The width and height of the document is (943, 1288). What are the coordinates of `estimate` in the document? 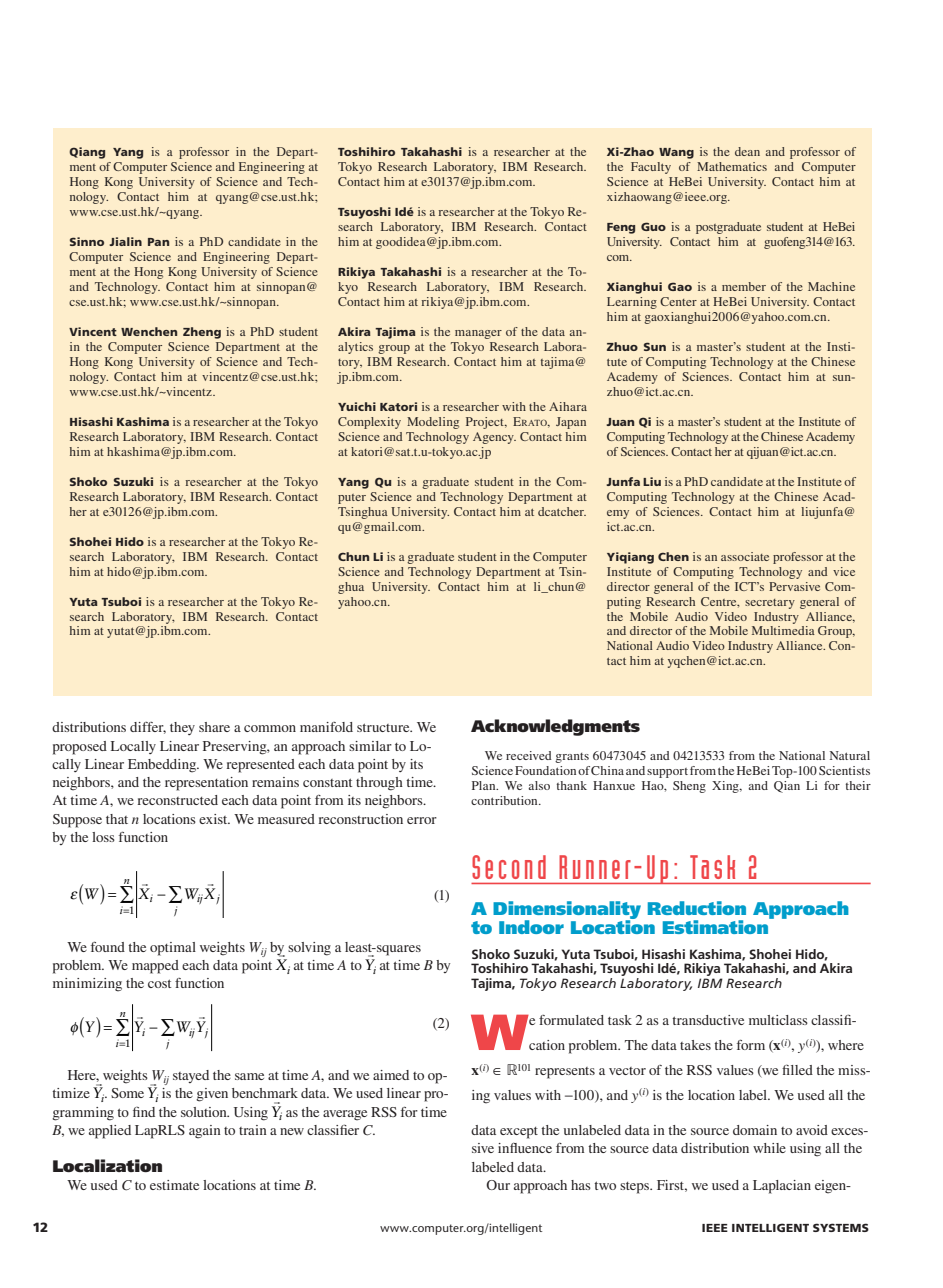 It's located at (174, 1185).
